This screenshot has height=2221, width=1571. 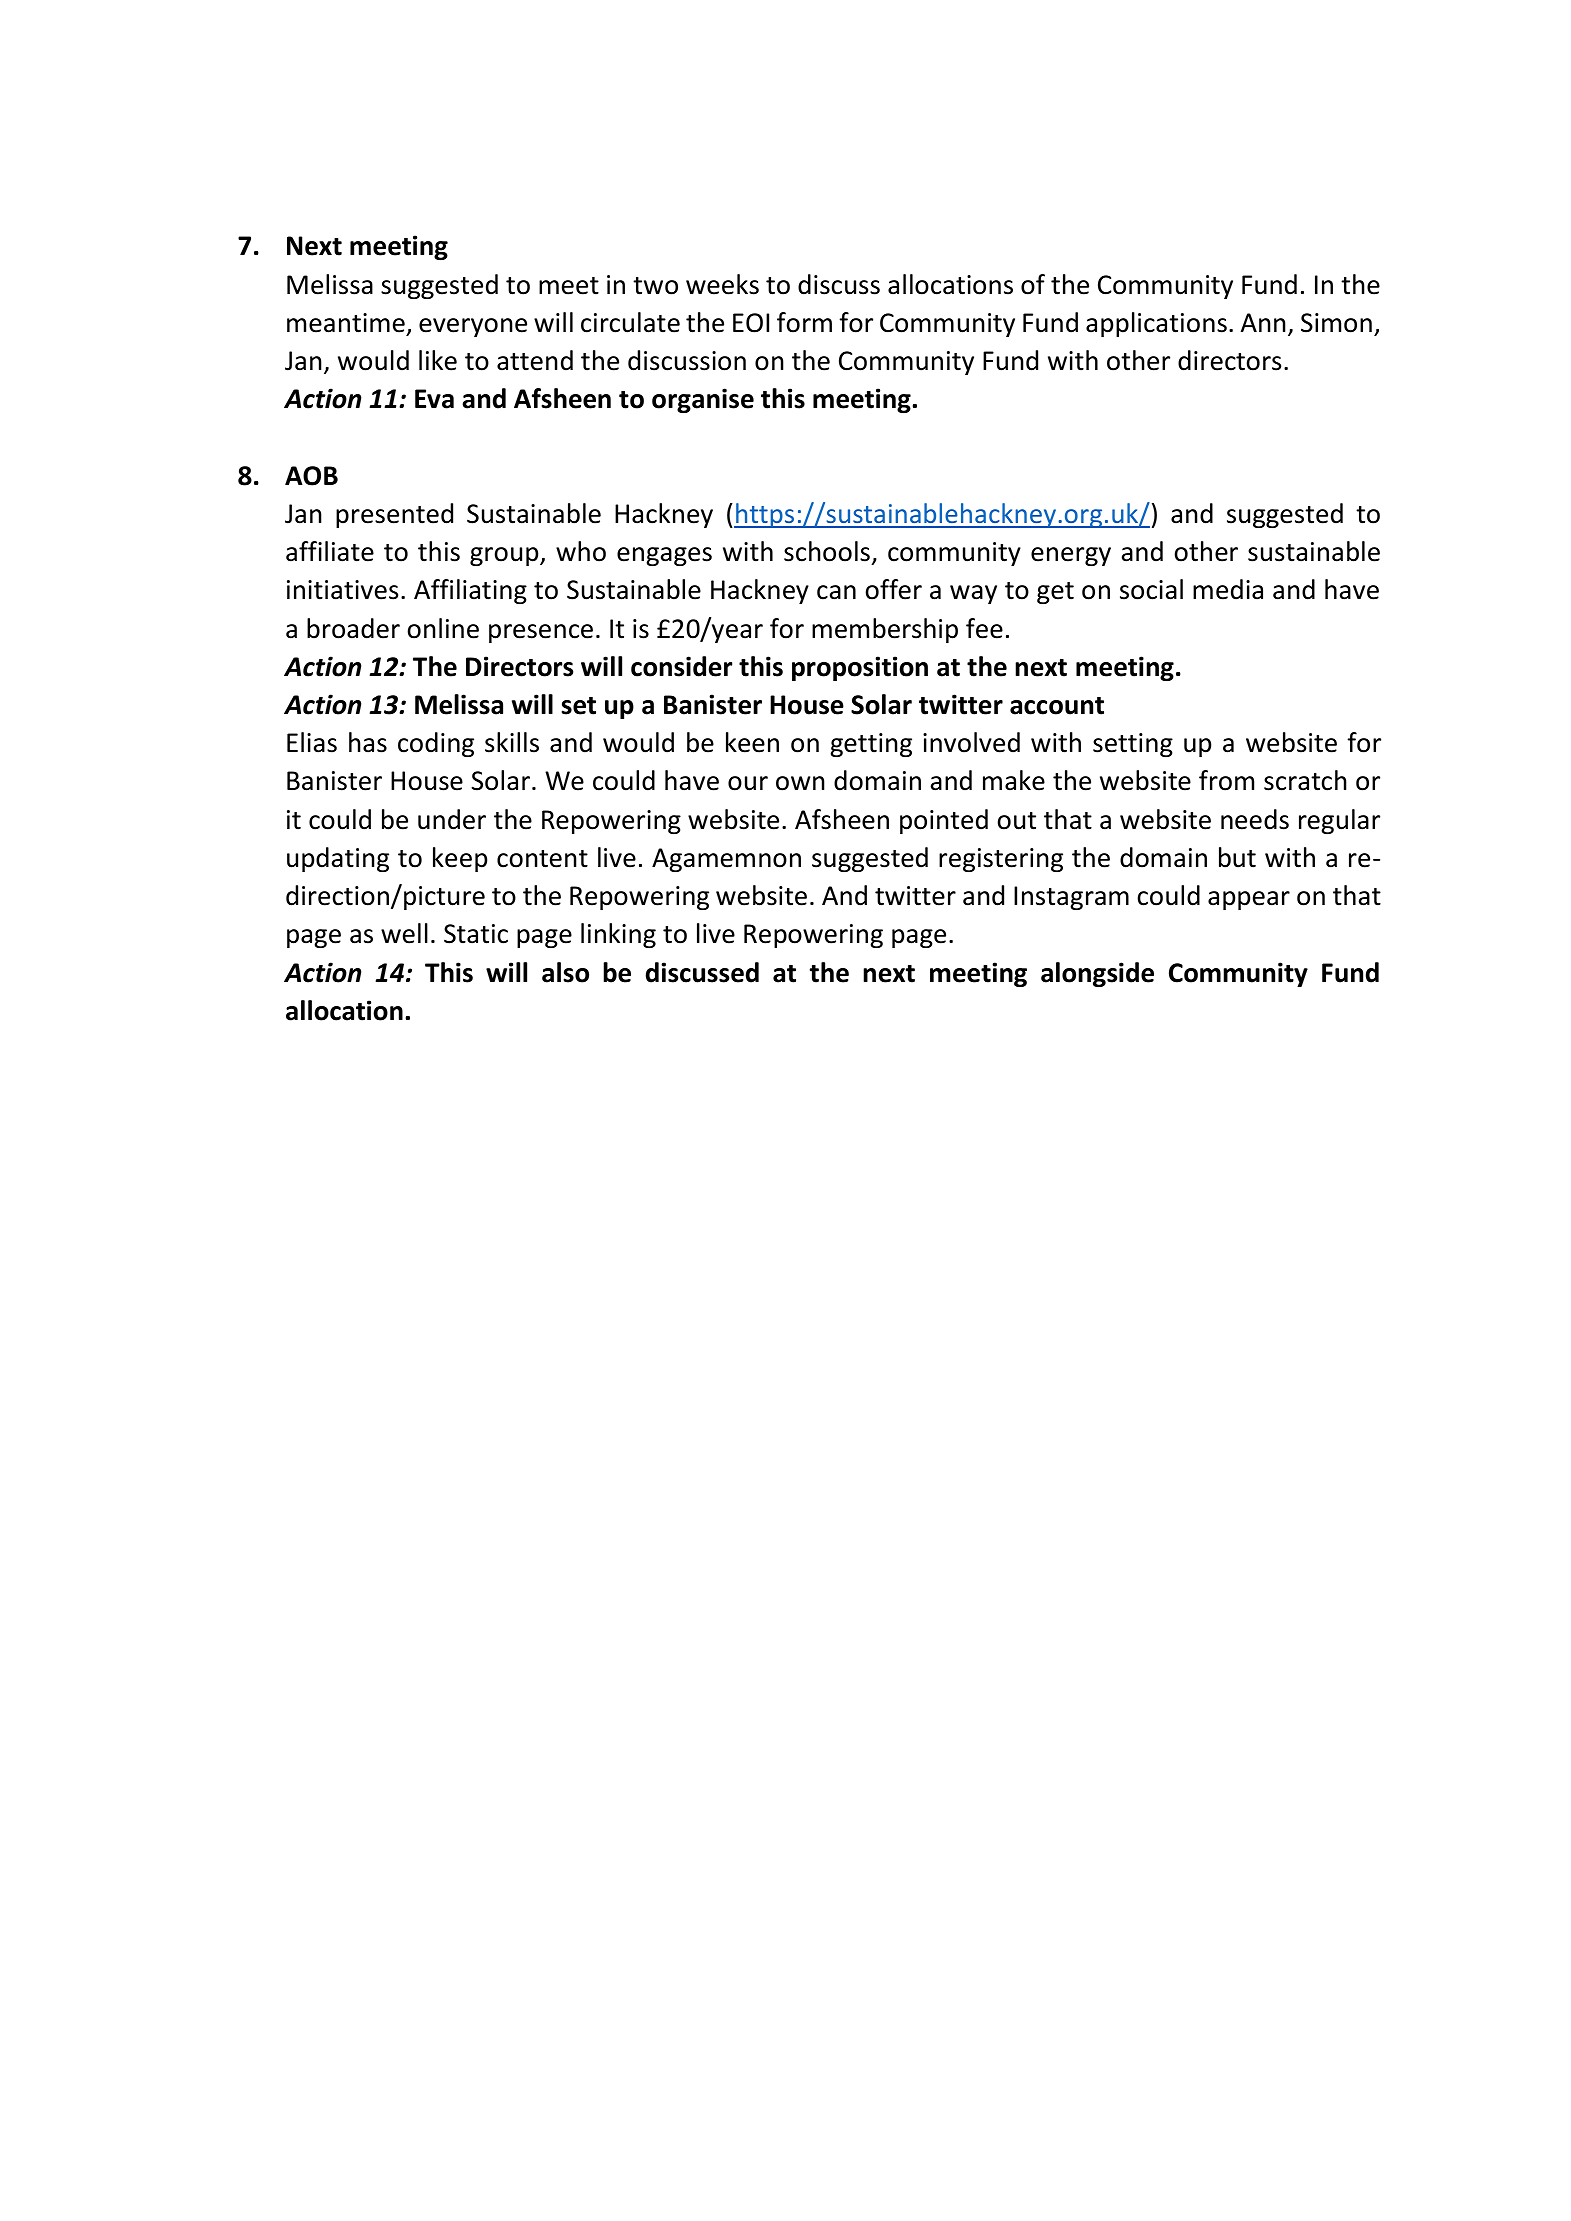 I want to click on membership, so click(x=885, y=630).
